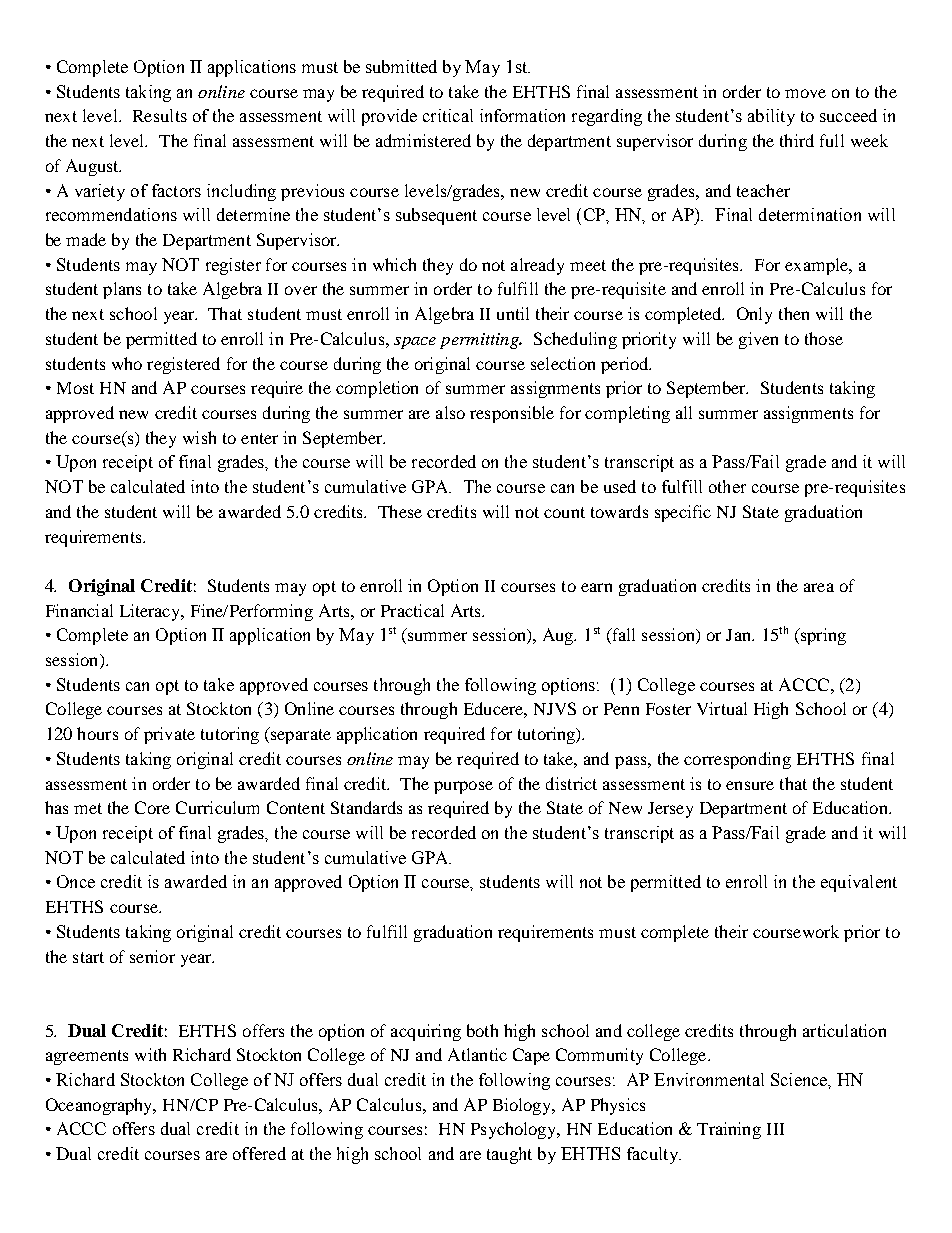 The image size is (952, 1233). What do you see at coordinates (160, 115) in the screenshot?
I see `Results` at bounding box center [160, 115].
